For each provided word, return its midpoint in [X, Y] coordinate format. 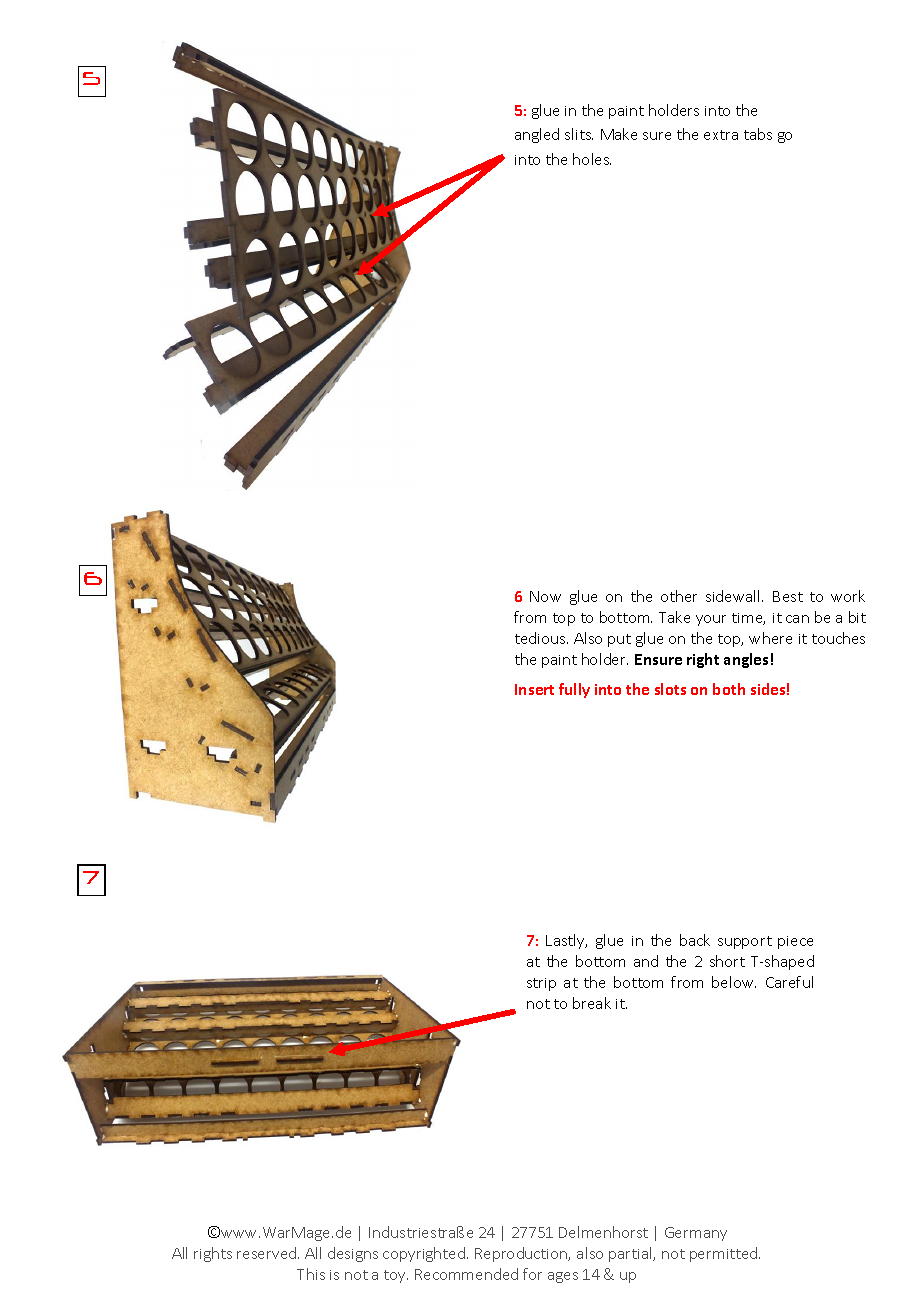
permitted [725, 1254]
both [729, 689]
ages [563, 1277]
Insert [534, 689]
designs [353, 1254]
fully [574, 690]
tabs [758, 134]
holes [592, 159]
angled [537, 135]
